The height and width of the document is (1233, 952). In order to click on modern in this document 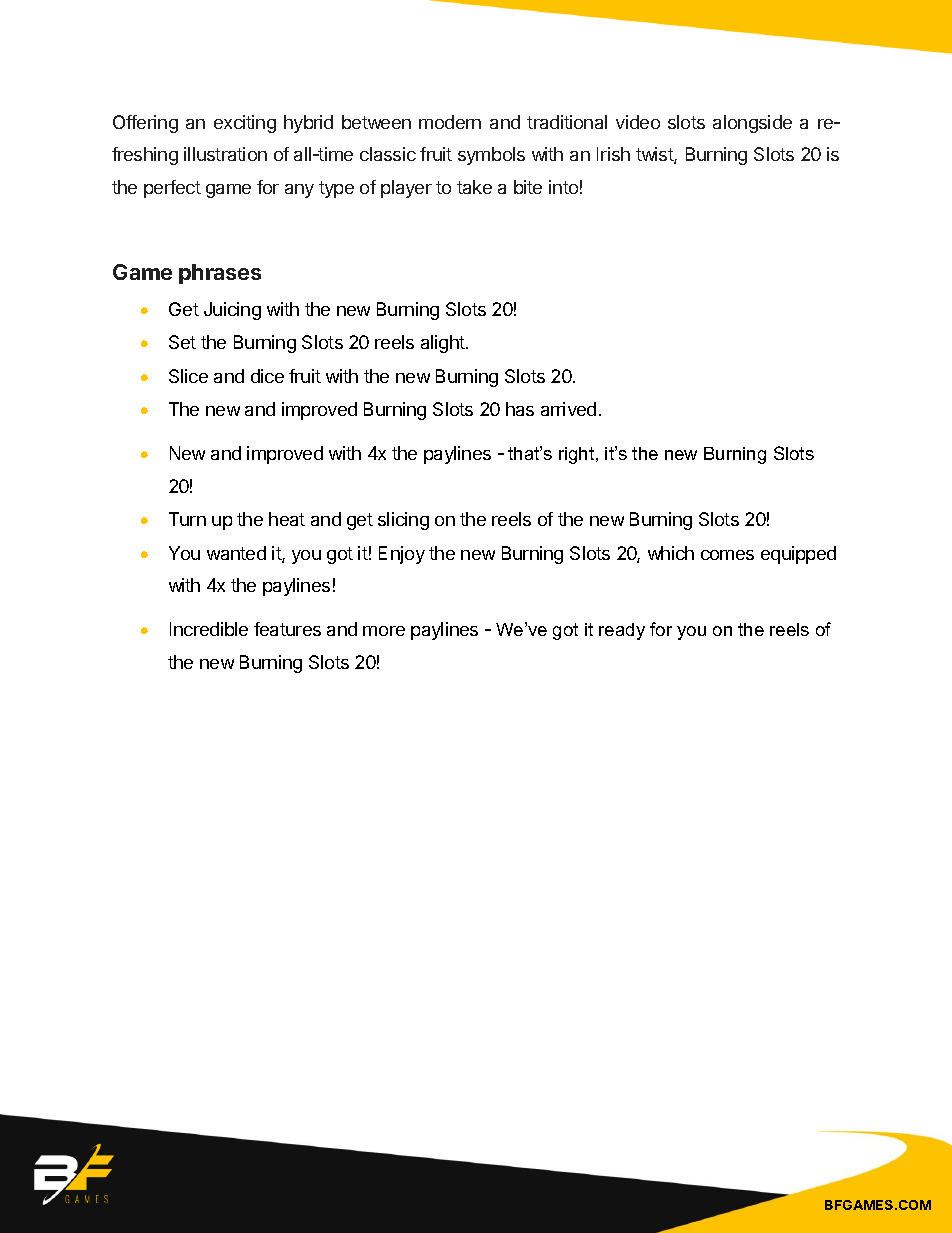, I will do `click(450, 122)`.
